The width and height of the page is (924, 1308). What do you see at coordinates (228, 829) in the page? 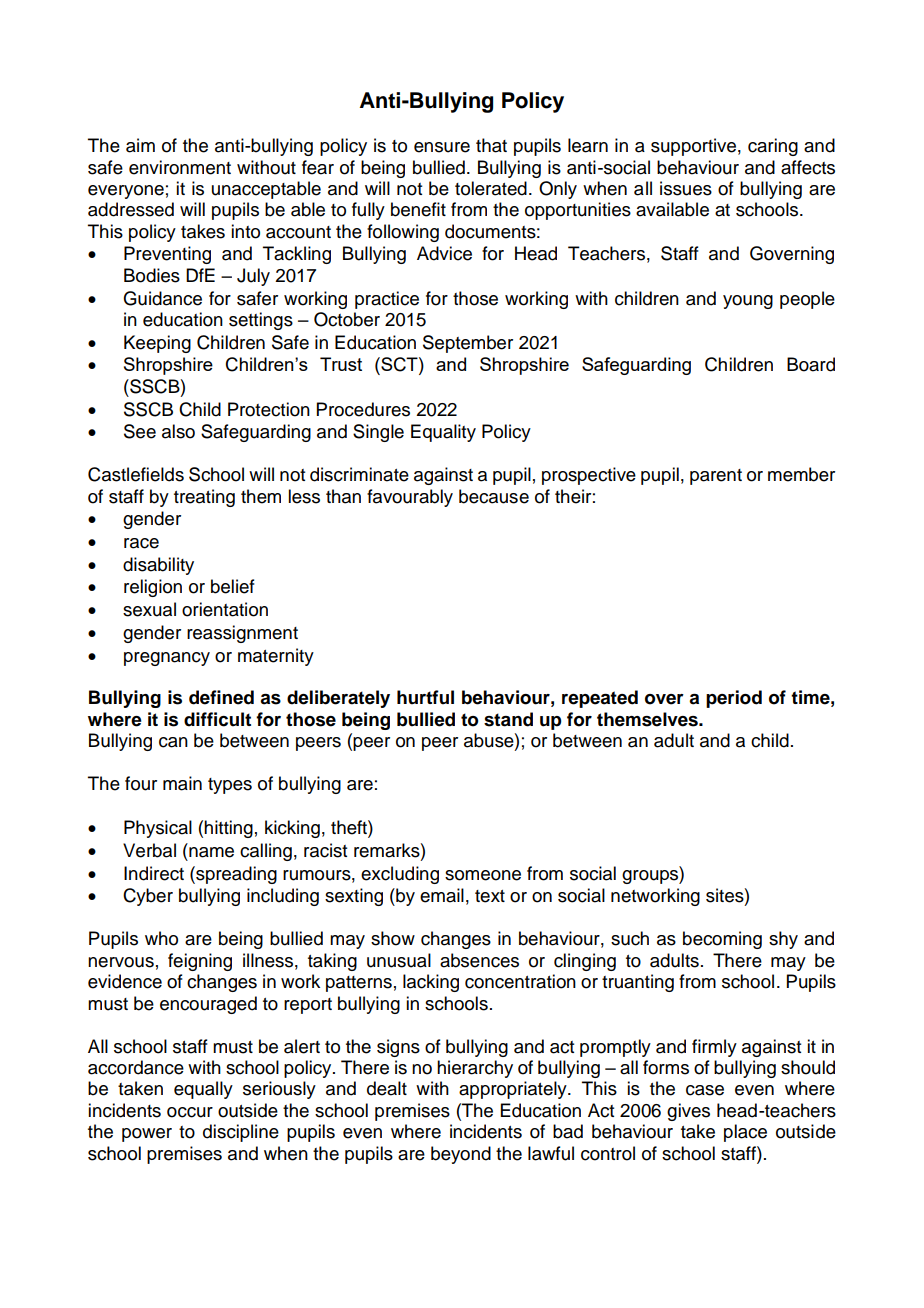
I see `hitting` at bounding box center [228, 829].
